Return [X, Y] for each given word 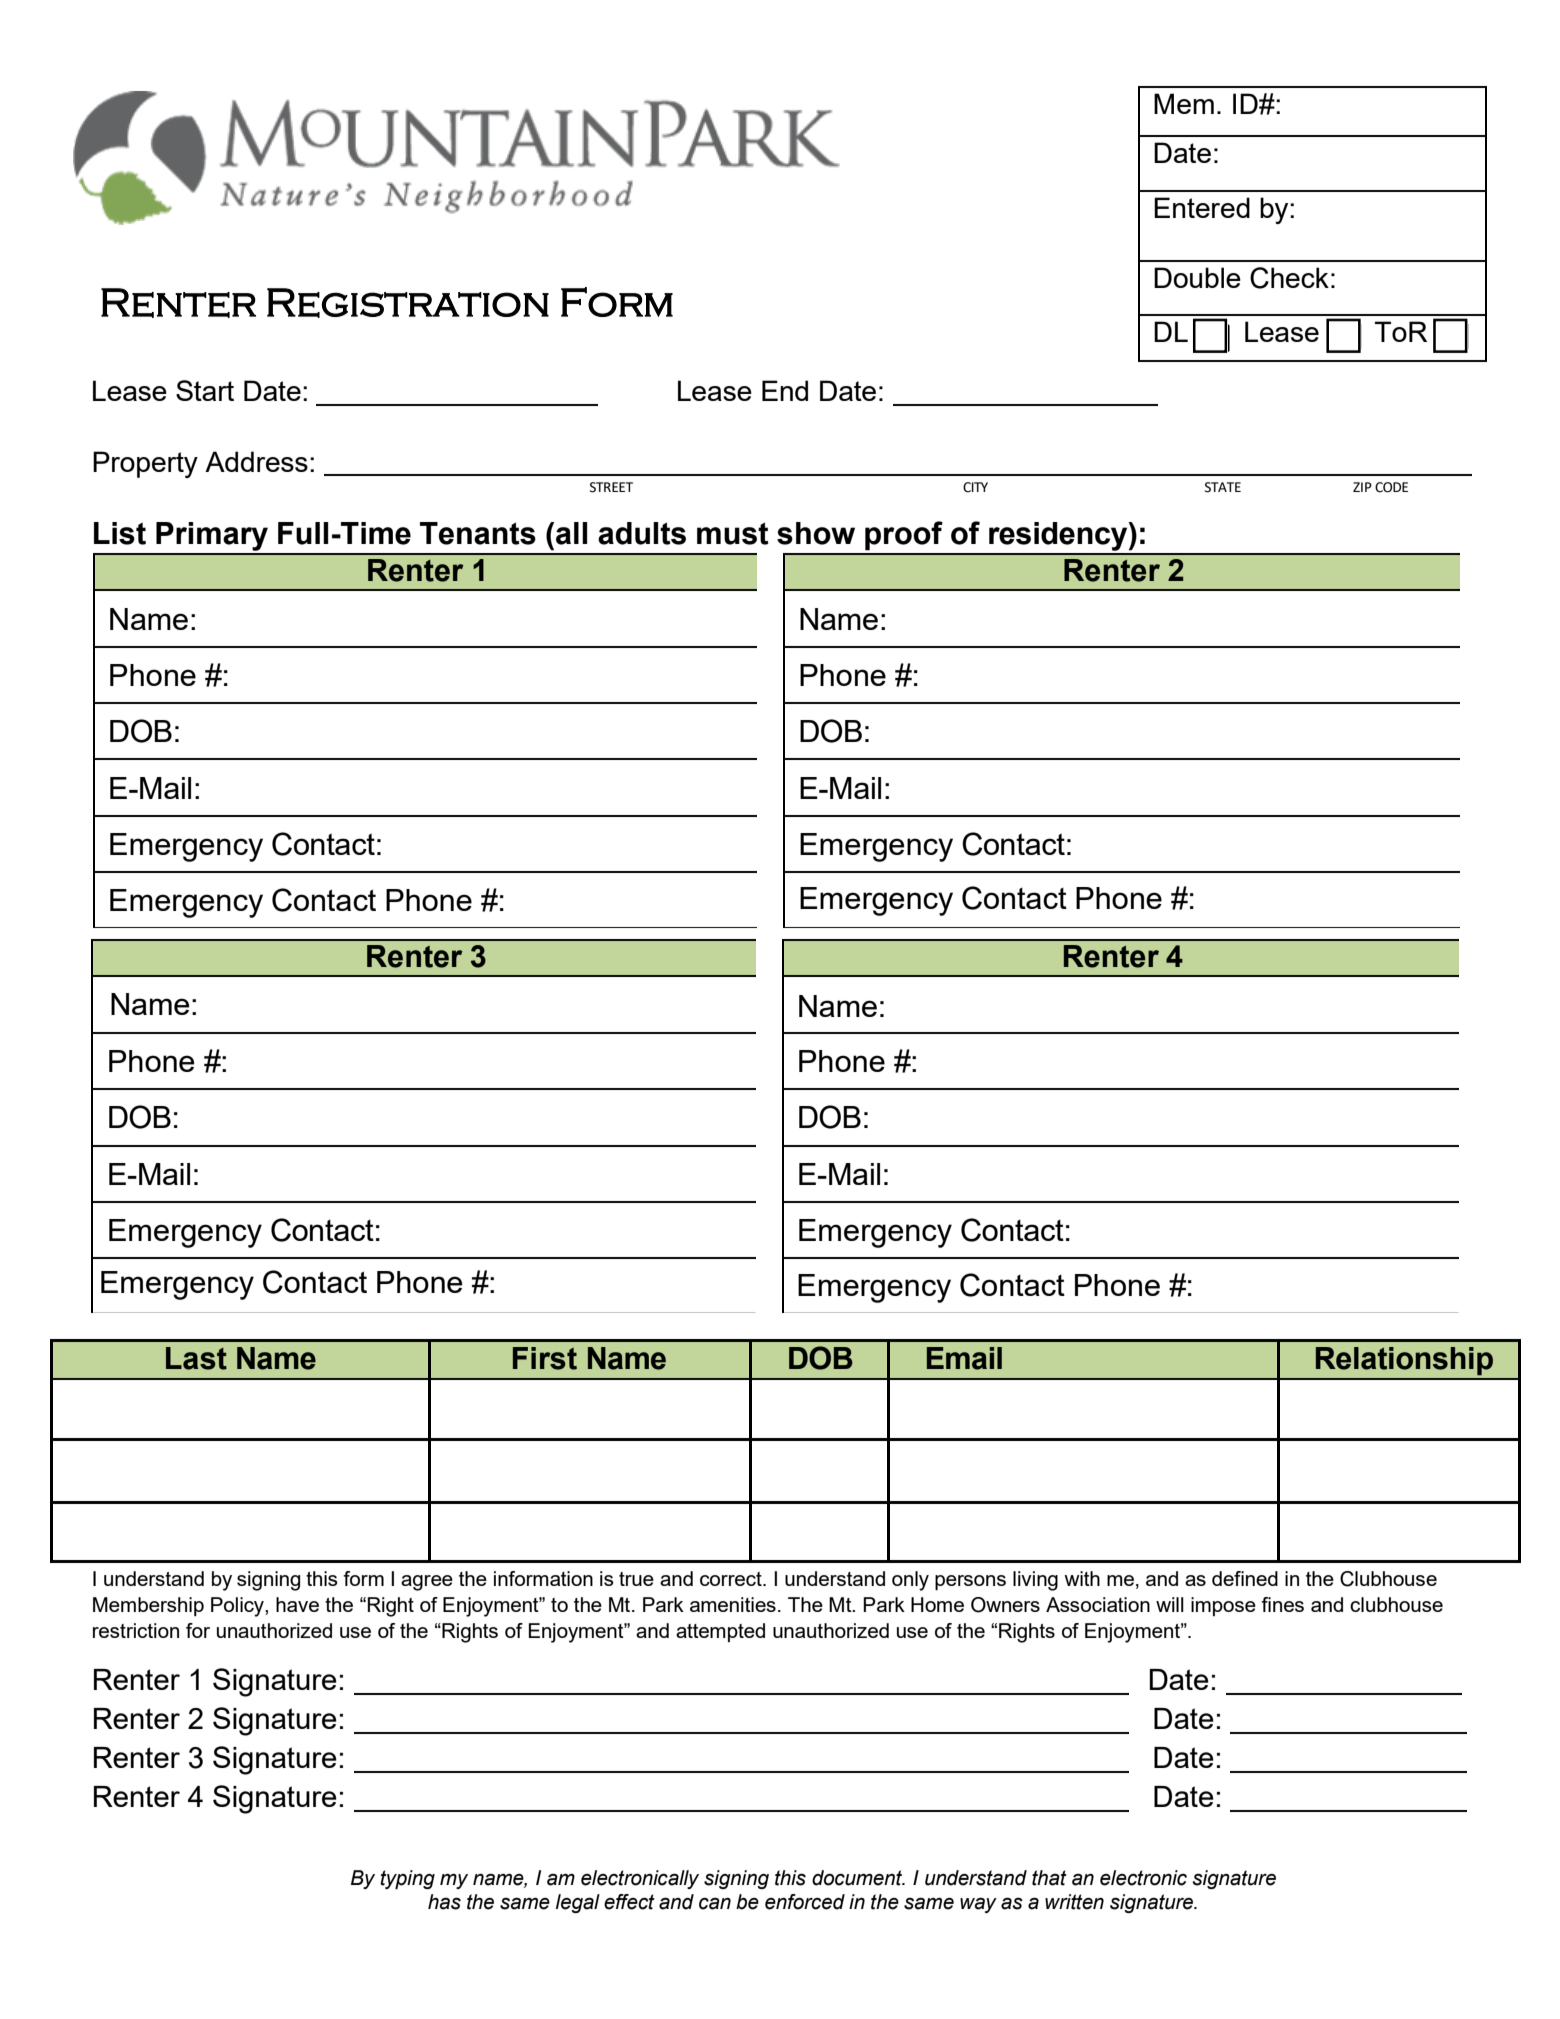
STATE [1223, 487]
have [297, 1604]
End [785, 390]
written [1074, 1902]
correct [732, 1579]
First [545, 1358]
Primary [212, 536]
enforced [805, 1902]
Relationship [1404, 1361]
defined [1245, 1578]
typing [407, 1879]
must [733, 533]
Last [196, 1358]
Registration [408, 303]
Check [1289, 278]
